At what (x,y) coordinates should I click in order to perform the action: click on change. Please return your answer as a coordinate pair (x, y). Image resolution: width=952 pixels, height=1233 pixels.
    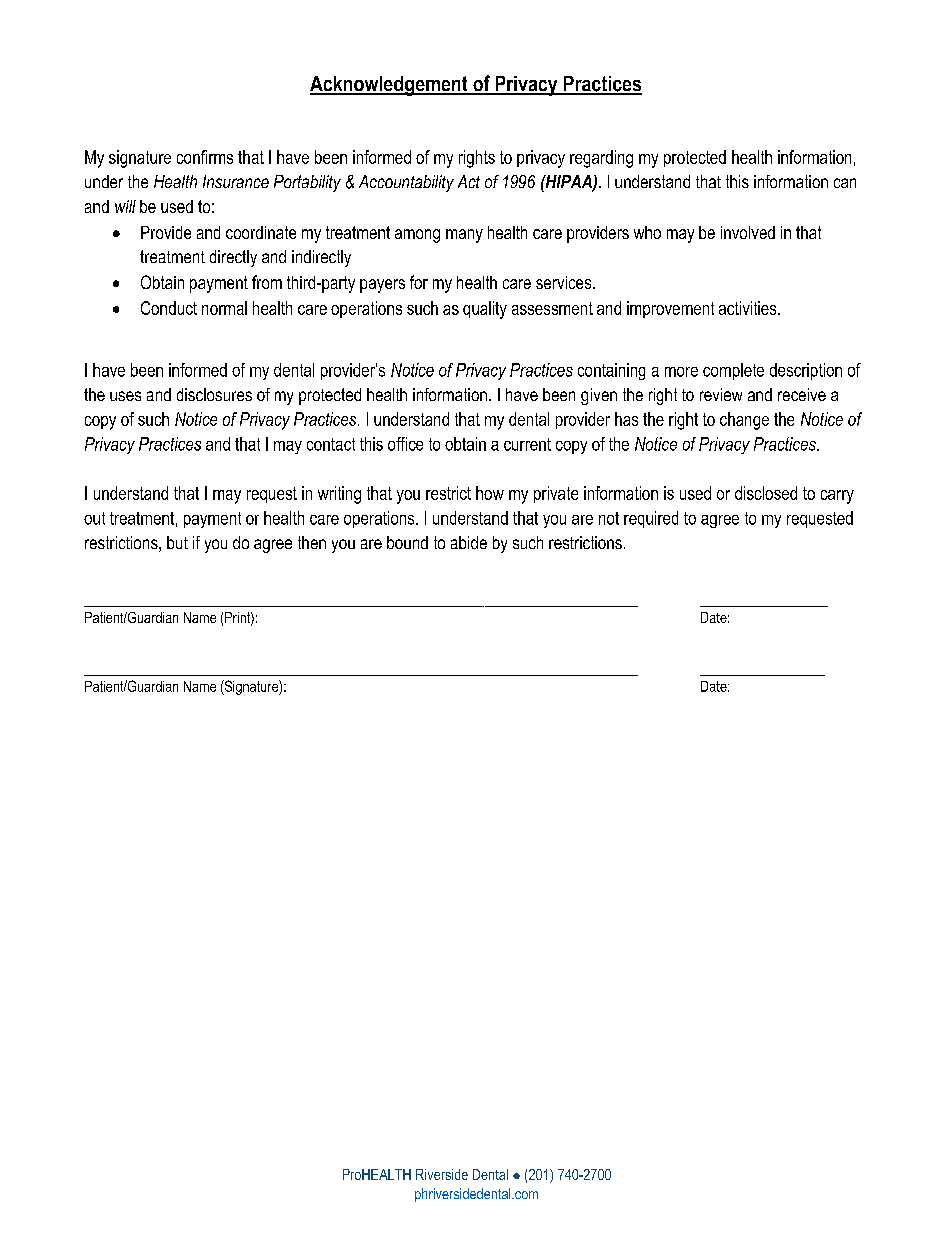
    Looking at the image, I should click on (744, 421).
